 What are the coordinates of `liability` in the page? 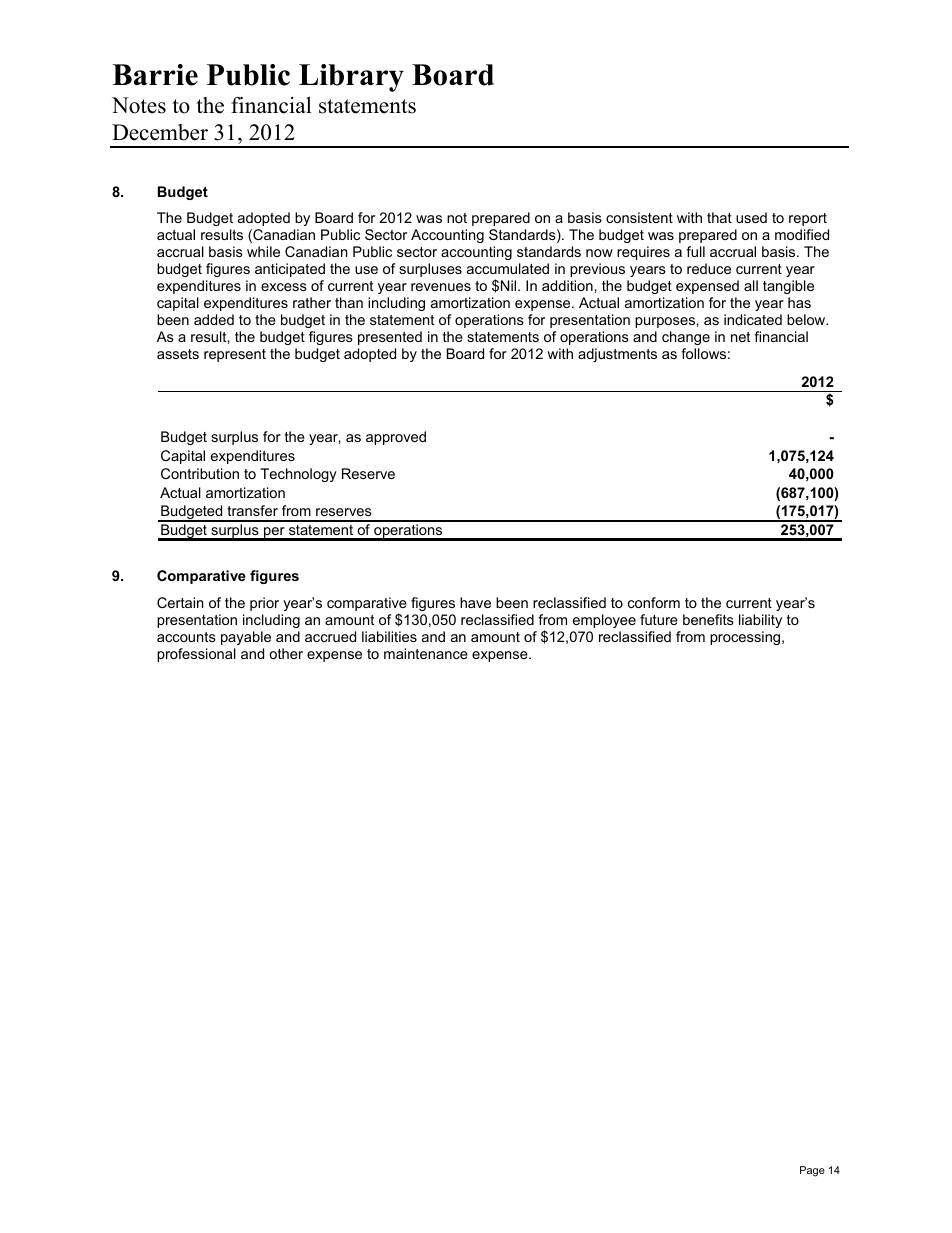 It's located at (760, 621).
